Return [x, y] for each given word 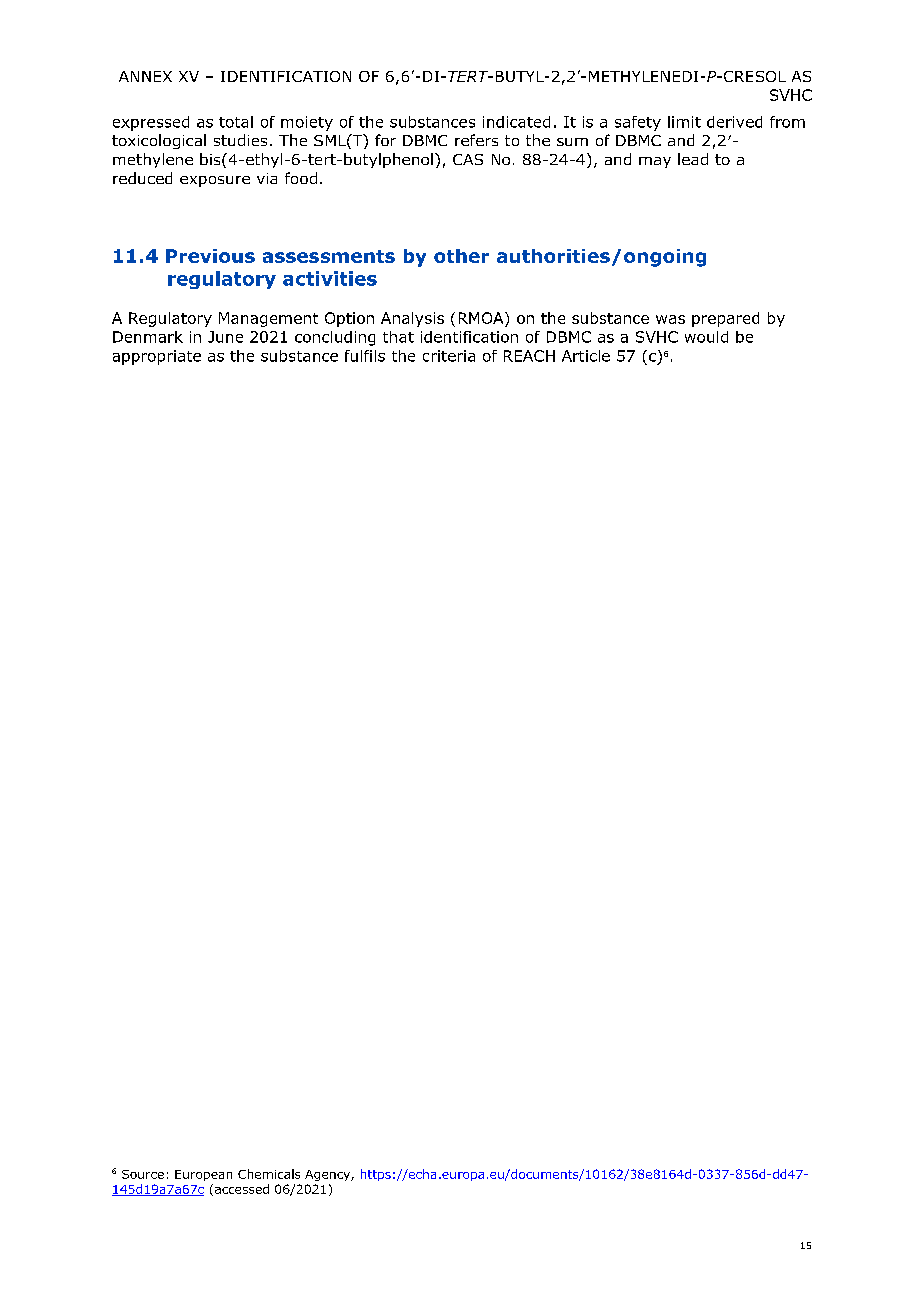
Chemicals [269, 1174]
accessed [240, 1190]
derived [734, 122]
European [203, 1175]
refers [476, 140]
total [236, 122]
